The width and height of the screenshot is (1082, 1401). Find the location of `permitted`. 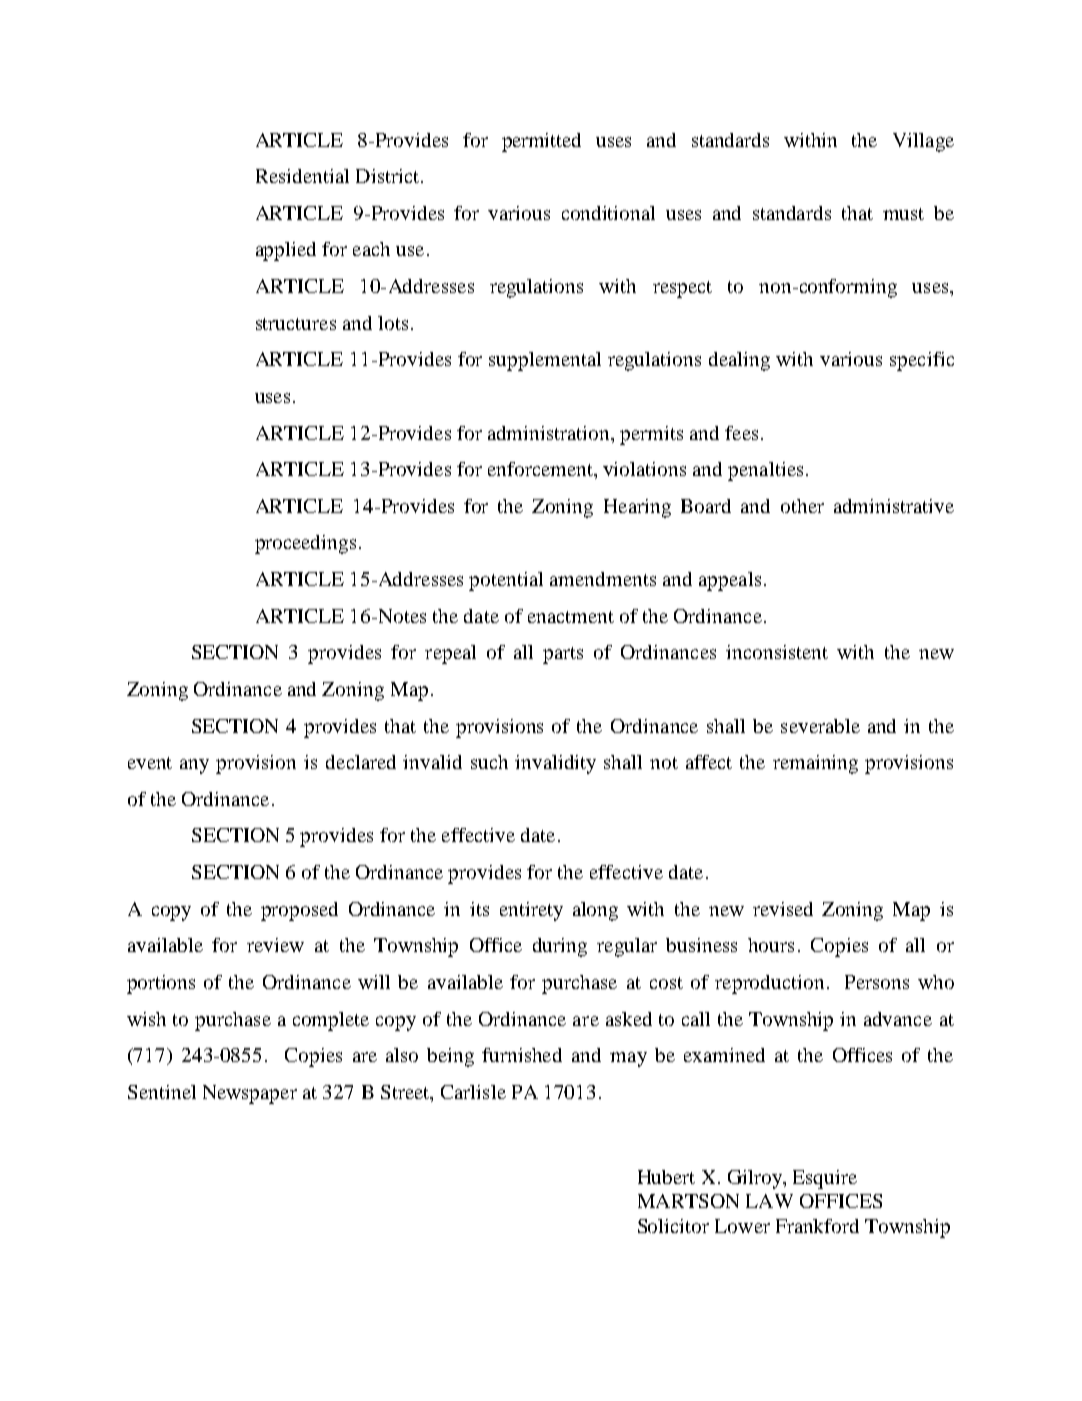

permitted is located at coordinates (541, 142).
